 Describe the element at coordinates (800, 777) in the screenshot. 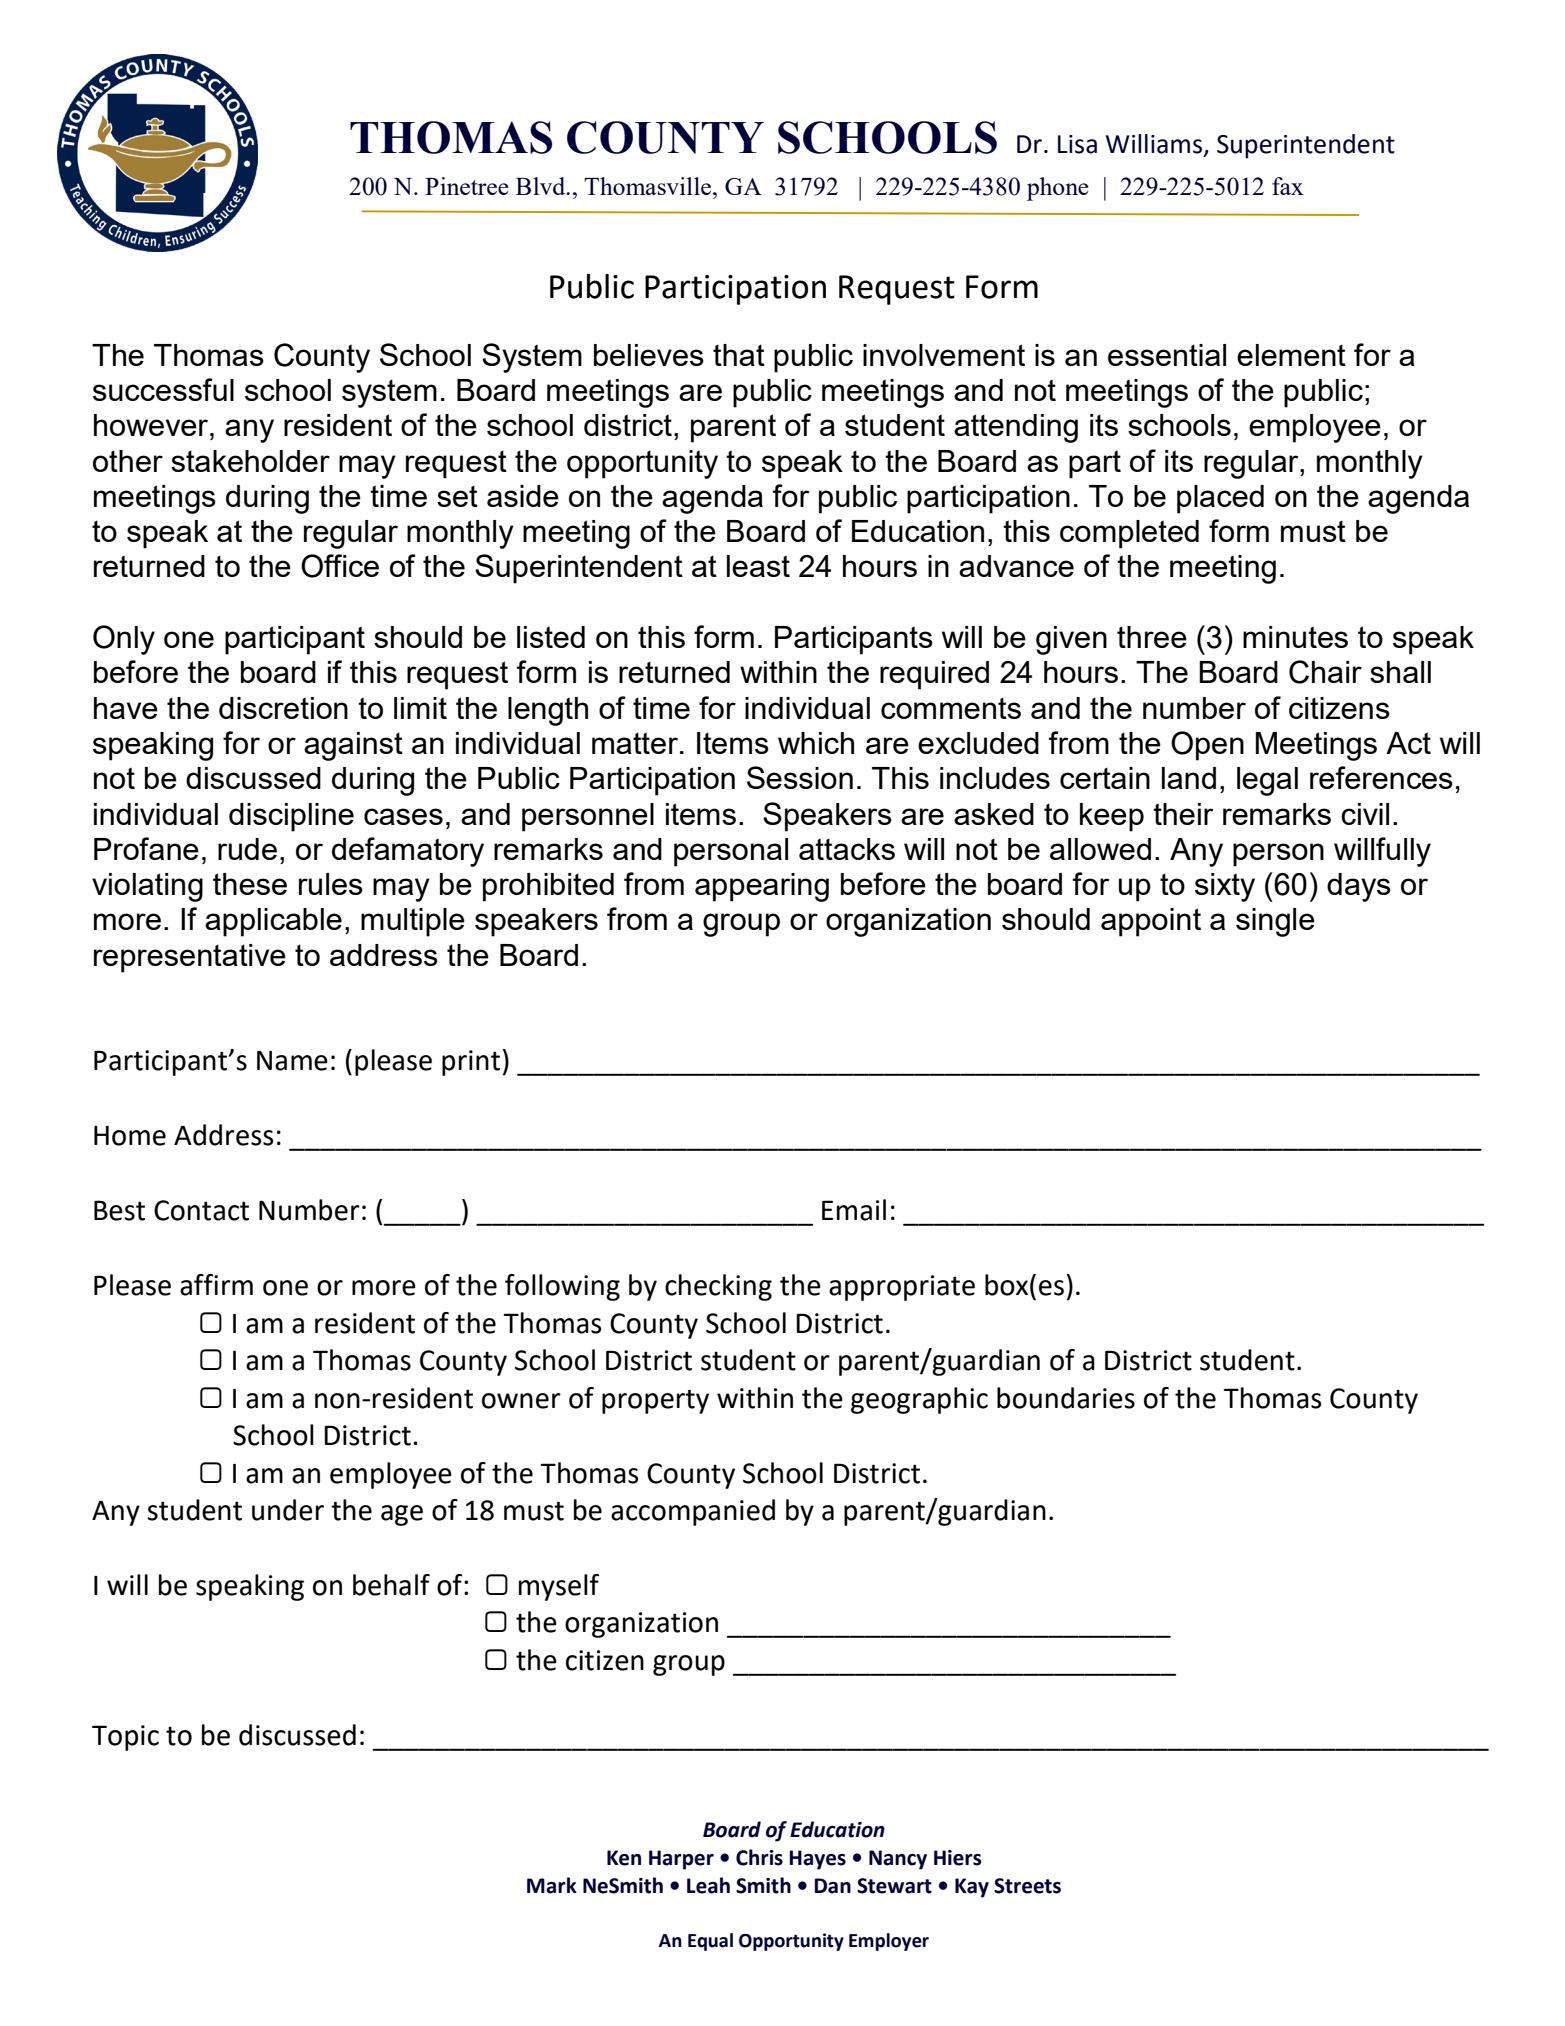

I see `Session` at that location.
